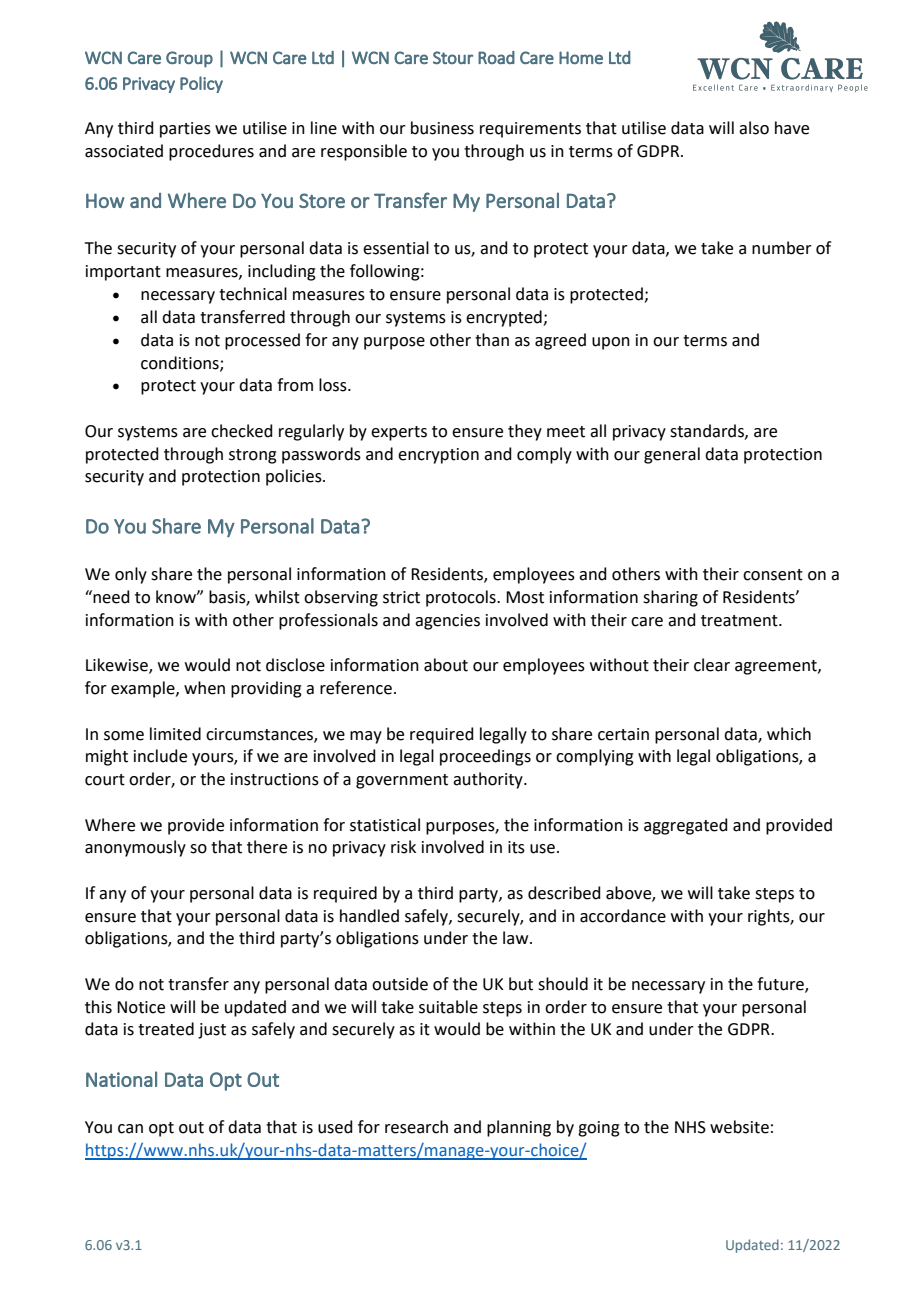 The height and width of the document is (1308, 924). What do you see at coordinates (131, 575) in the document?
I see `only` at bounding box center [131, 575].
